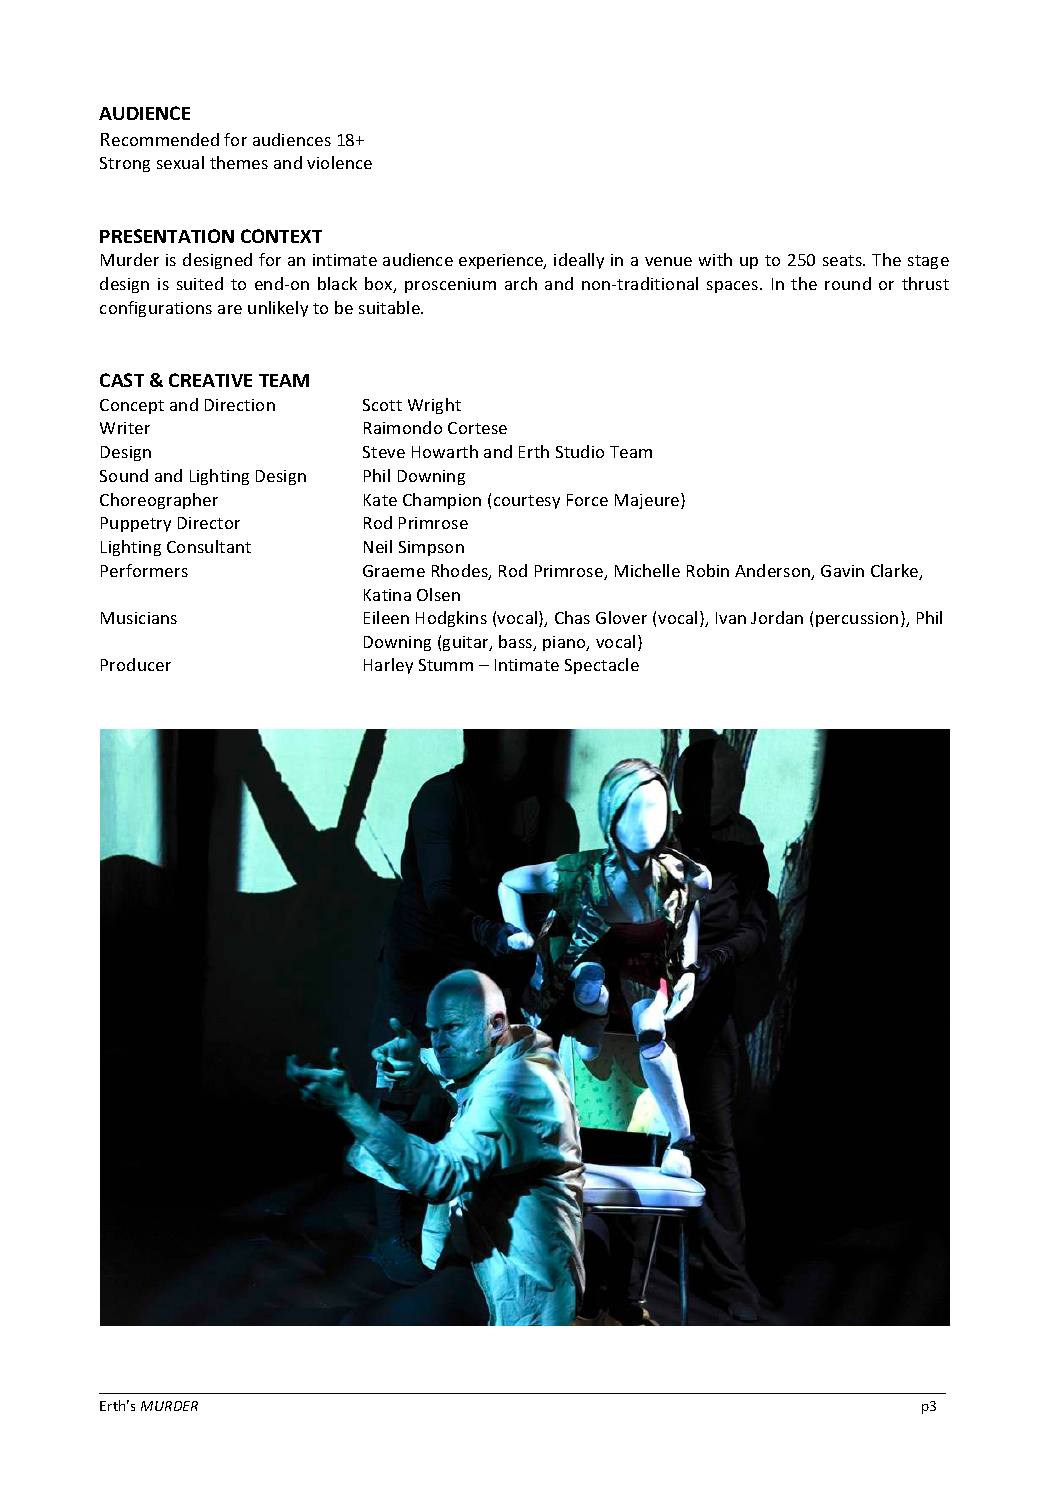 This screenshot has height=1486, width=1050. I want to click on Director, so click(209, 523).
